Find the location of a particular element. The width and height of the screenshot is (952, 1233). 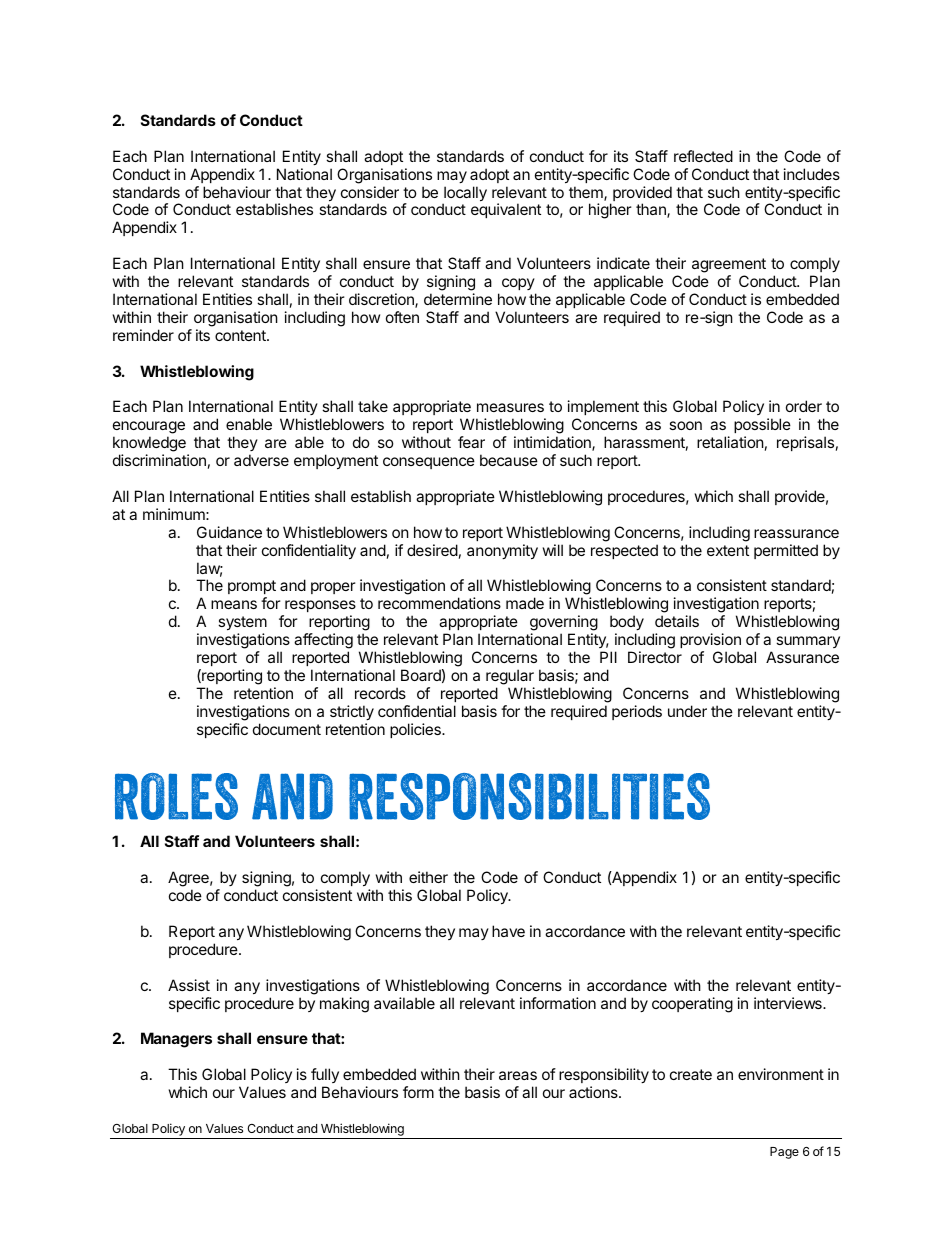

Guidance is located at coordinates (229, 532).
